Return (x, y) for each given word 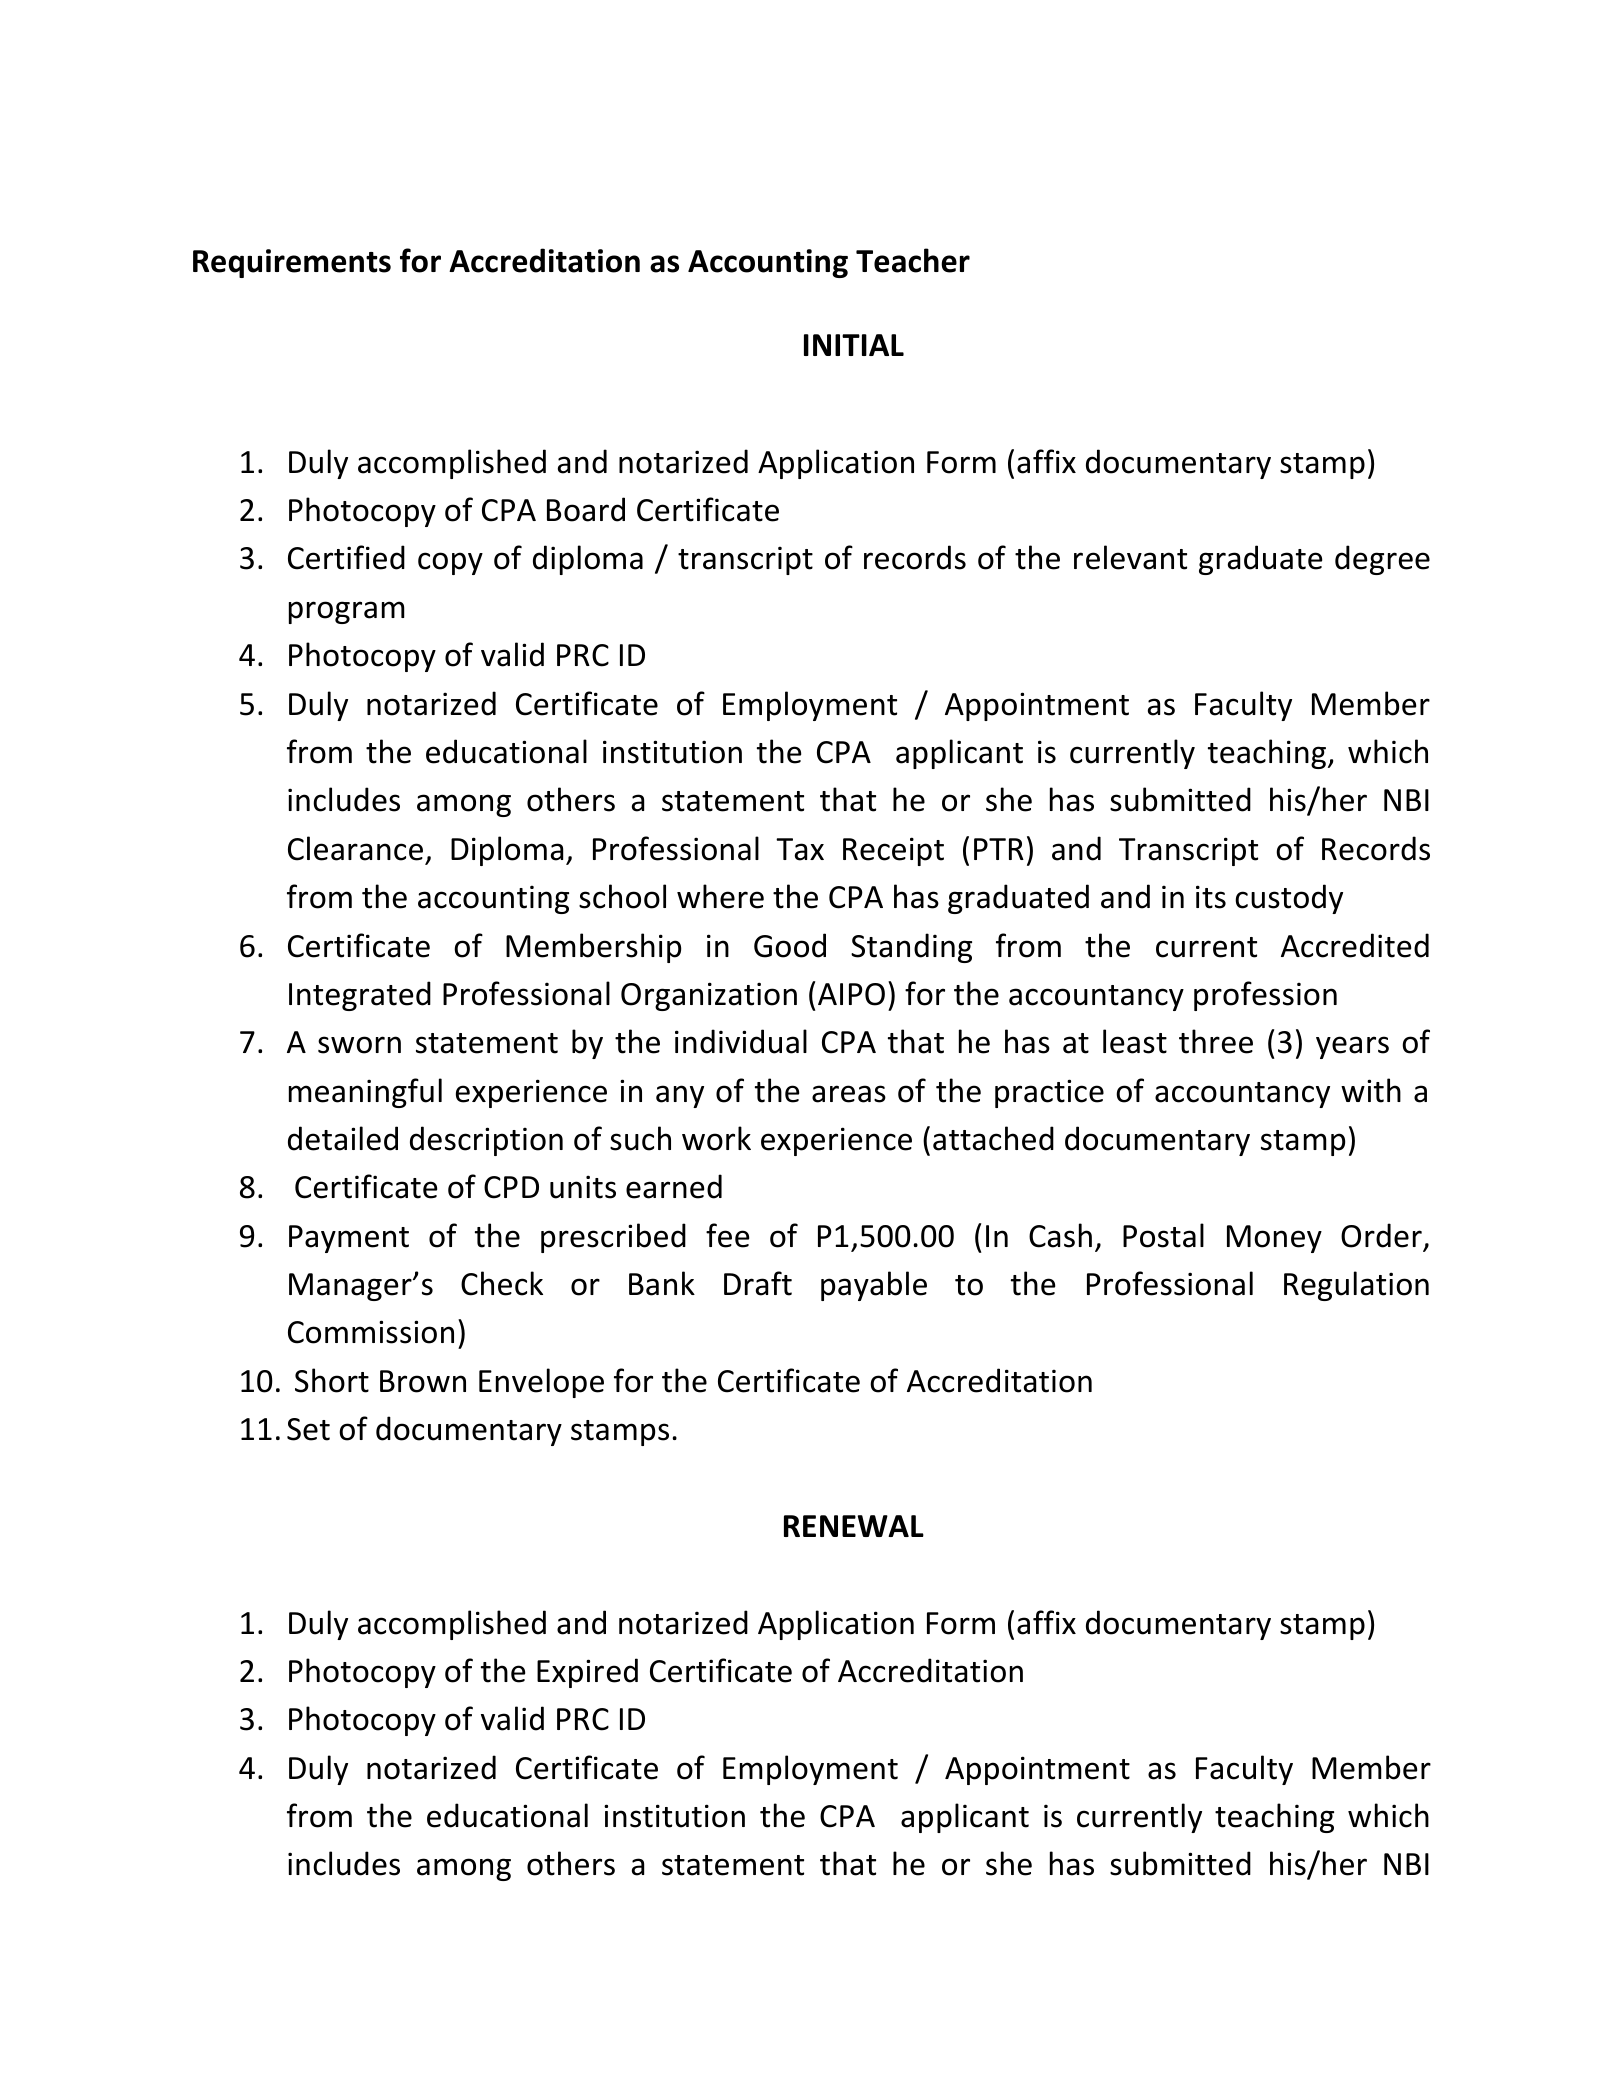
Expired (587, 1673)
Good (790, 945)
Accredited (1355, 945)
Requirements (292, 263)
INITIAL (854, 345)
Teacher (913, 260)
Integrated (360, 996)
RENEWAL (854, 1526)
